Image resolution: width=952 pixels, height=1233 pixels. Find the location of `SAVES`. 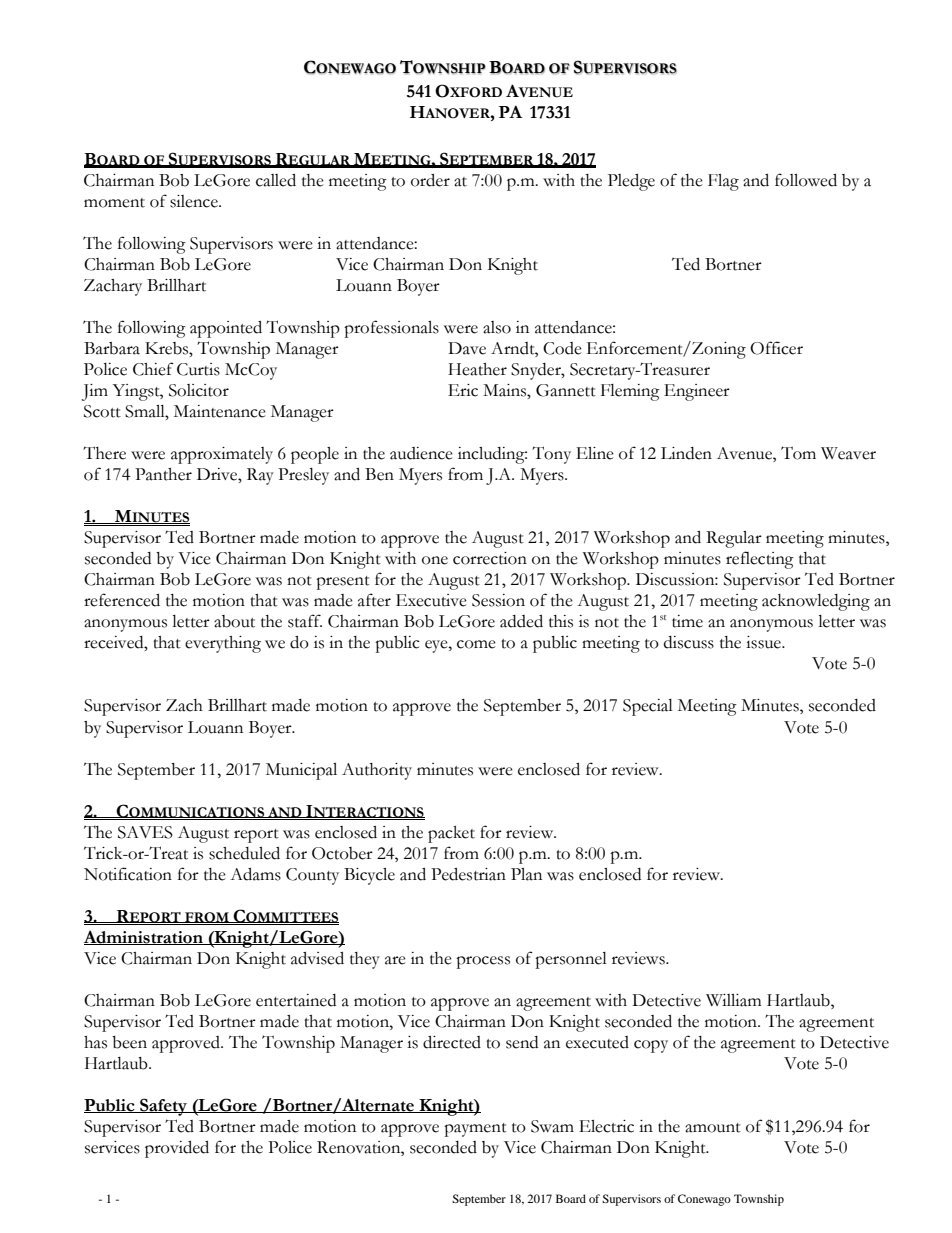

SAVES is located at coordinates (145, 832).
